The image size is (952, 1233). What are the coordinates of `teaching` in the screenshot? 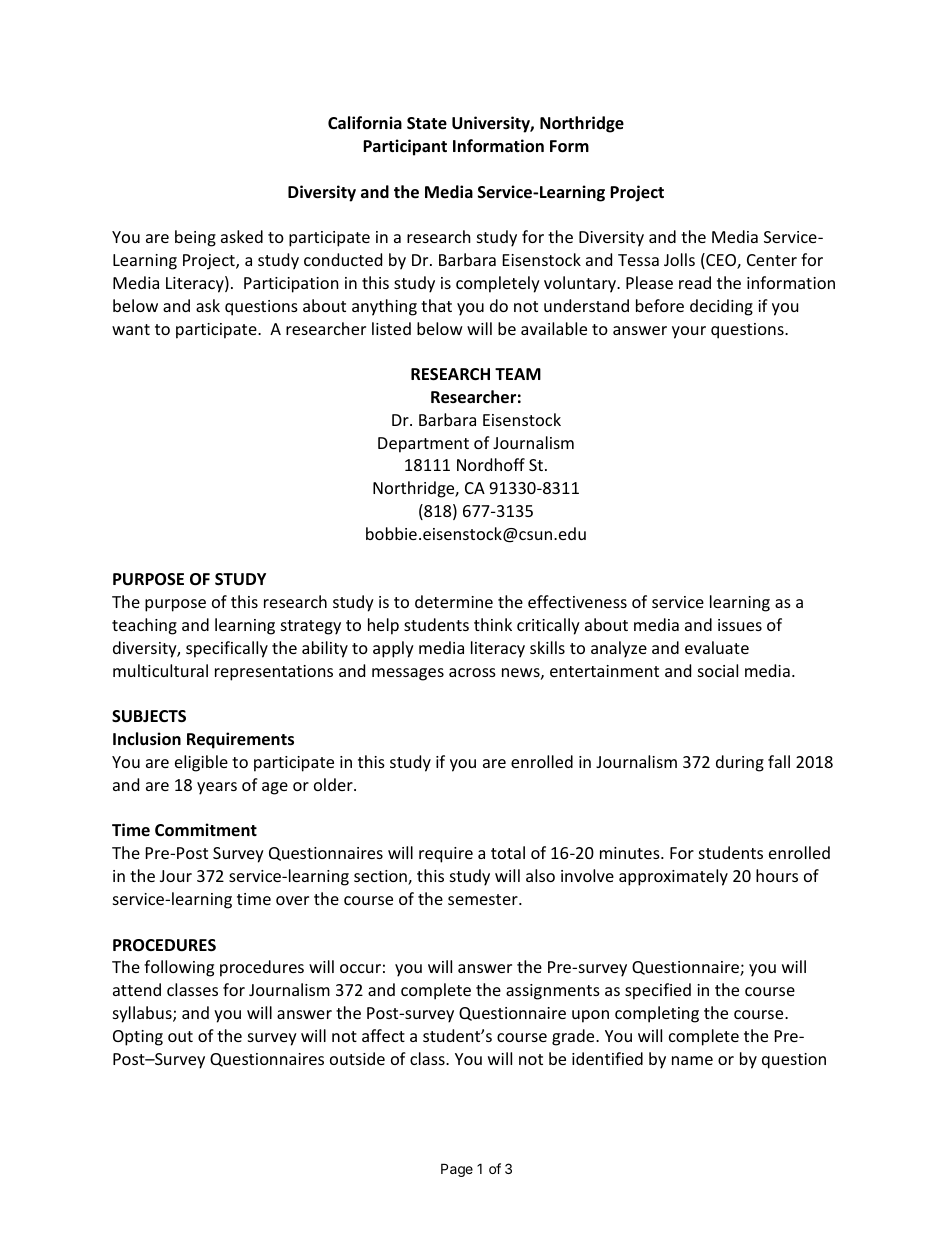 It's located at (144, 626).
